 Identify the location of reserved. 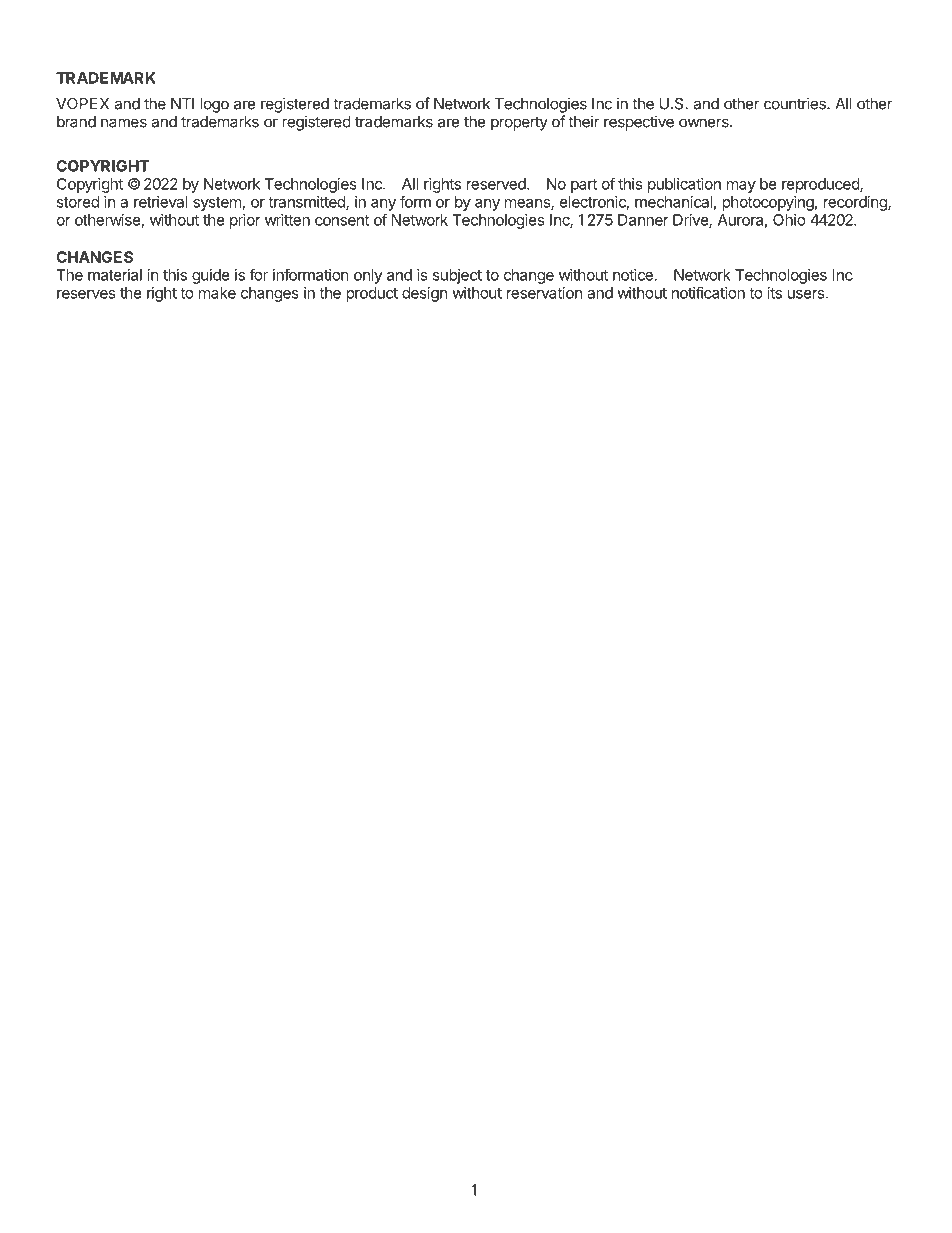
(496, 184).
